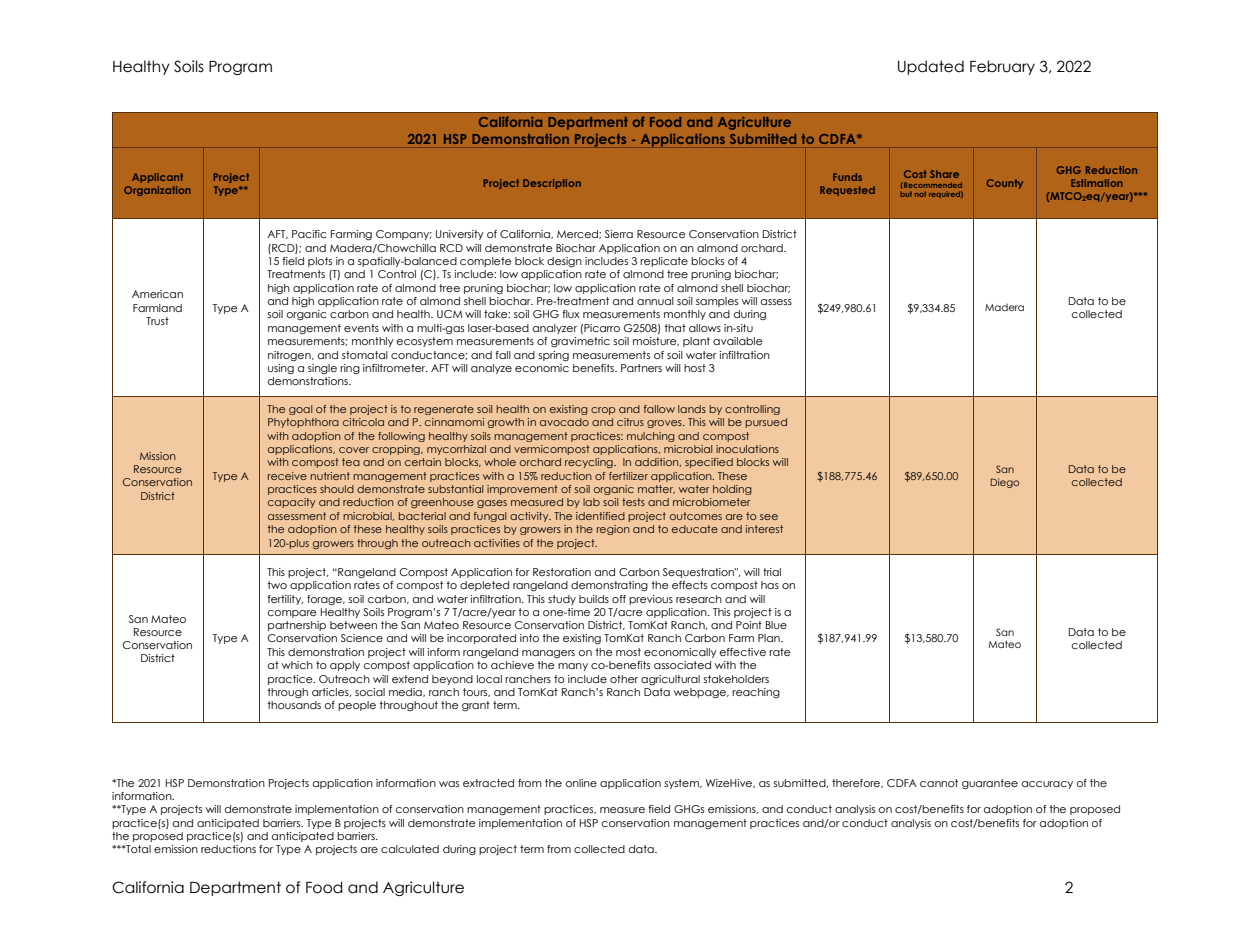 The height and width of the page is (952, 1233). What do you see at coordinates (552, 184) in the page?
I see `Description` at bounding box center [552, 184].
